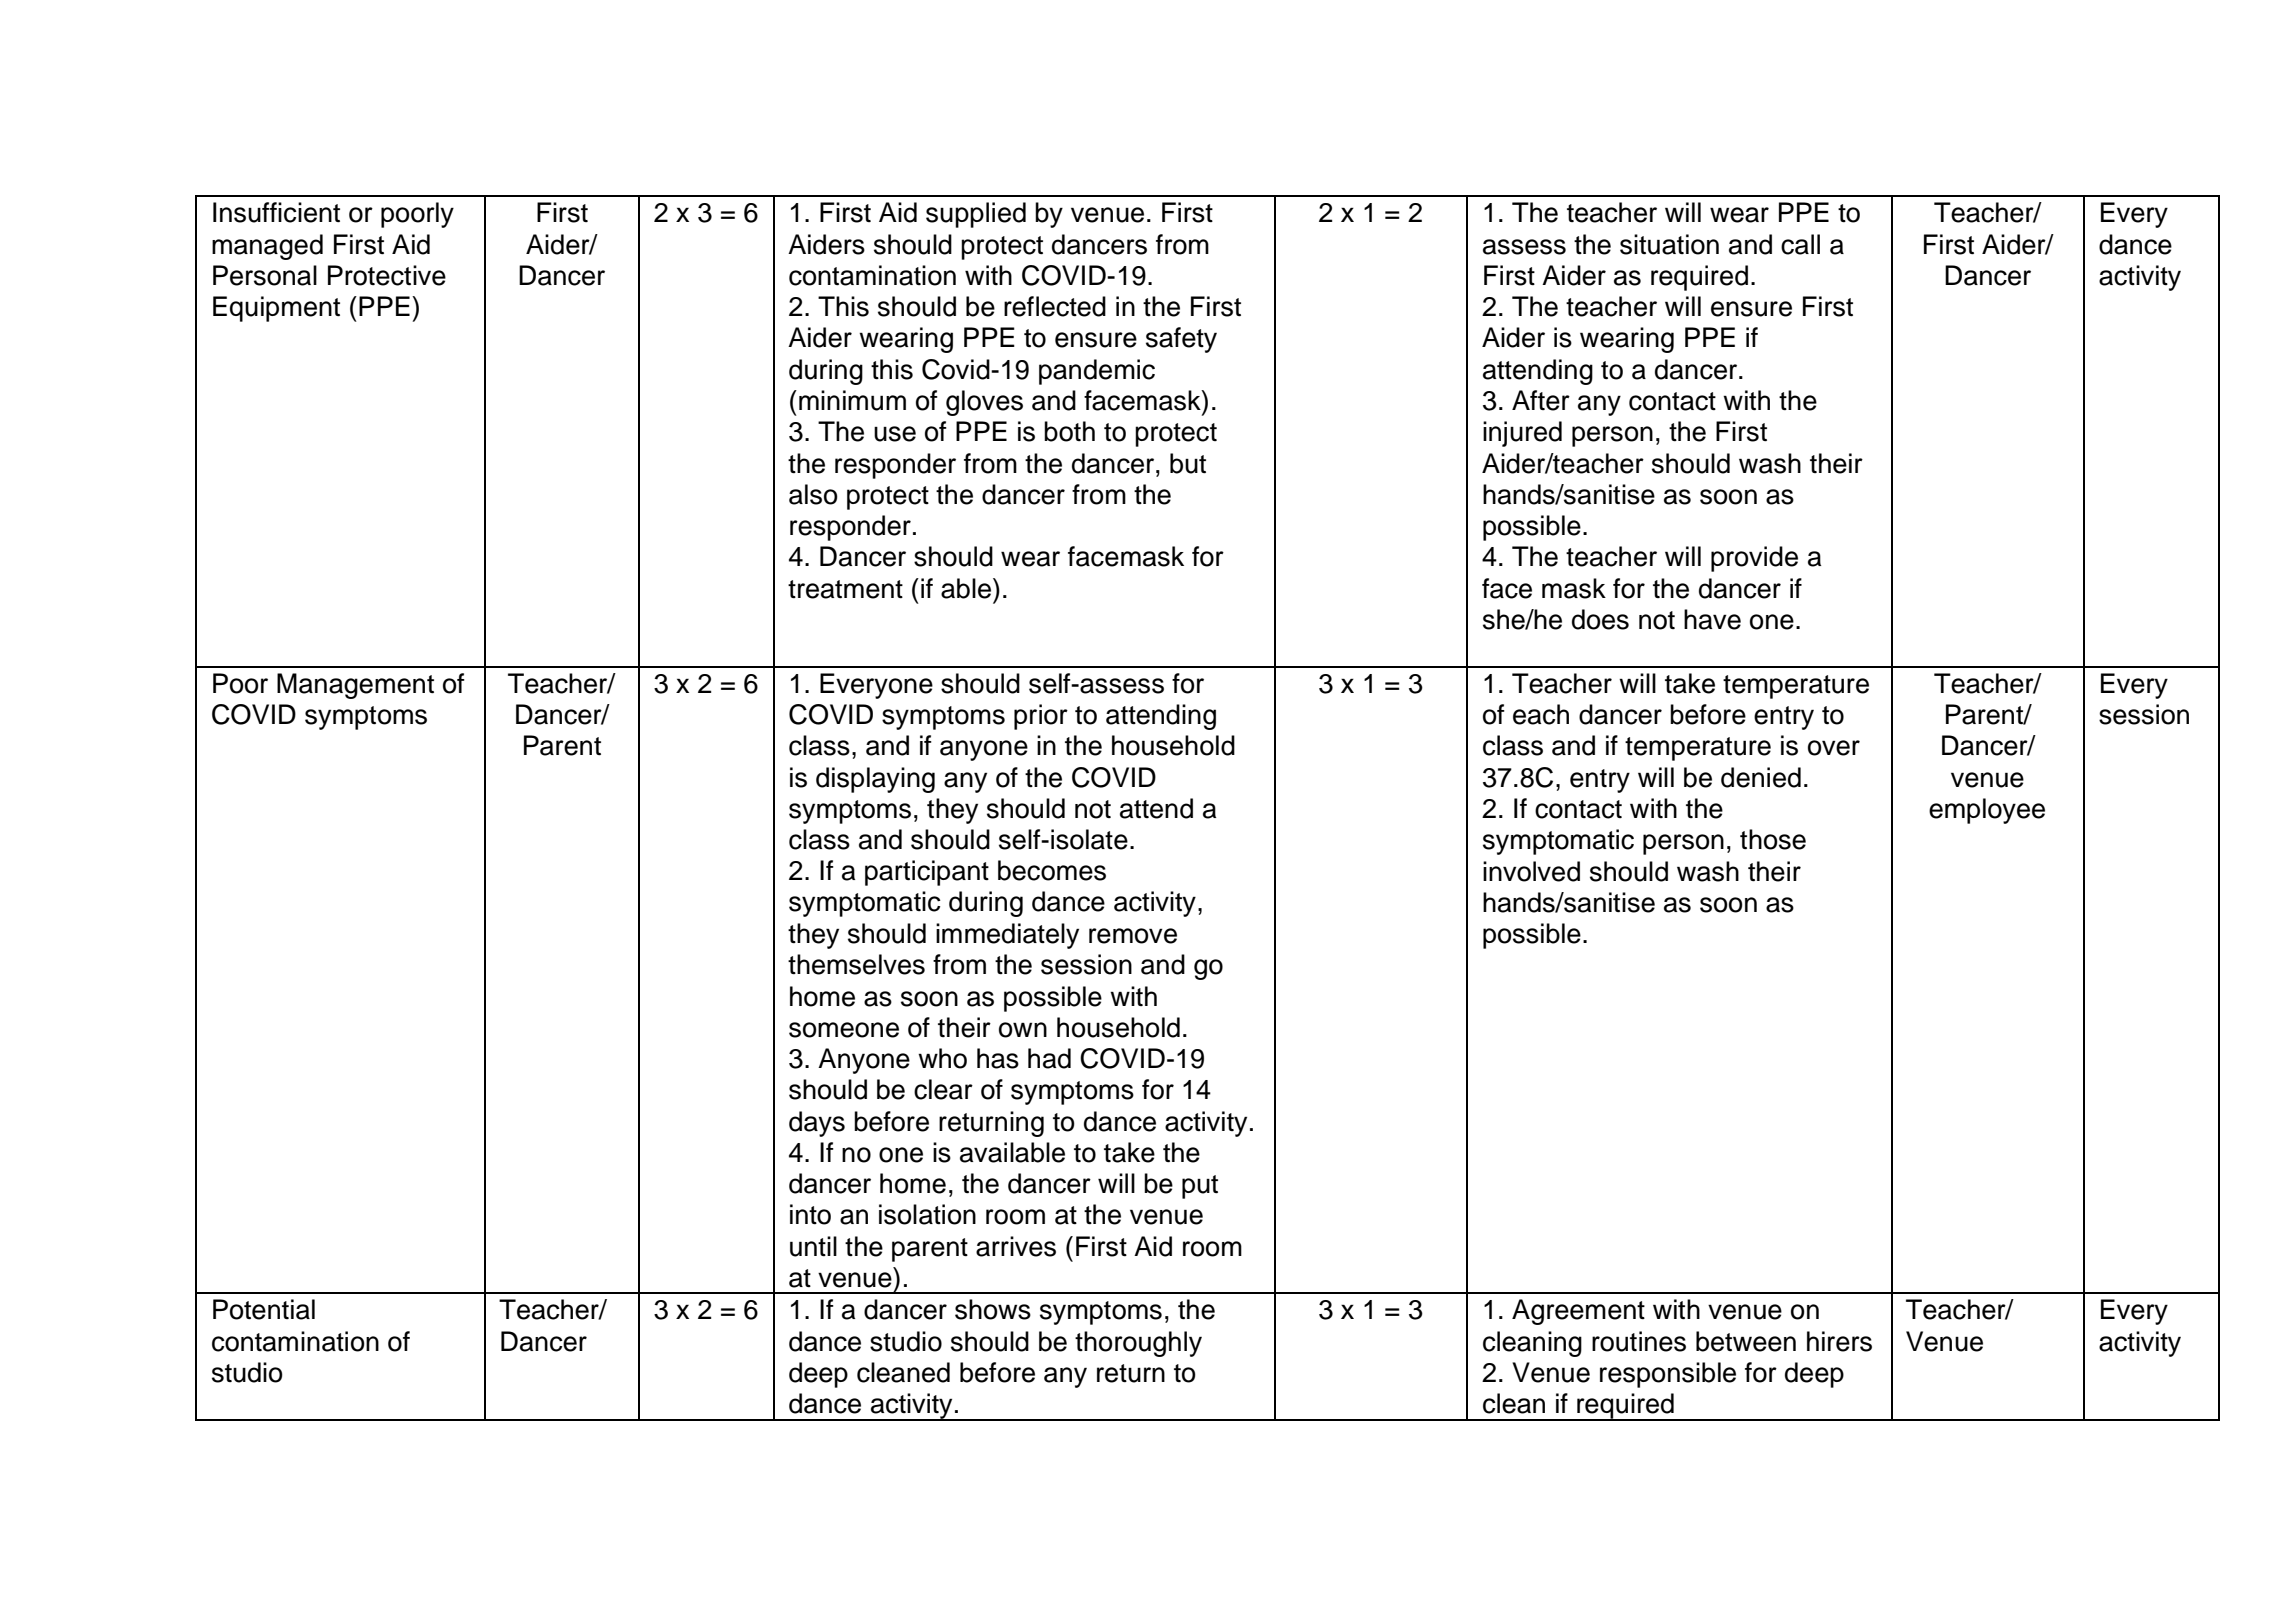 This document has height=1619, width=2289. What do you see at coordinates (1800, 244) in the document?
I see `call` at bounding box center [1800, 244].
